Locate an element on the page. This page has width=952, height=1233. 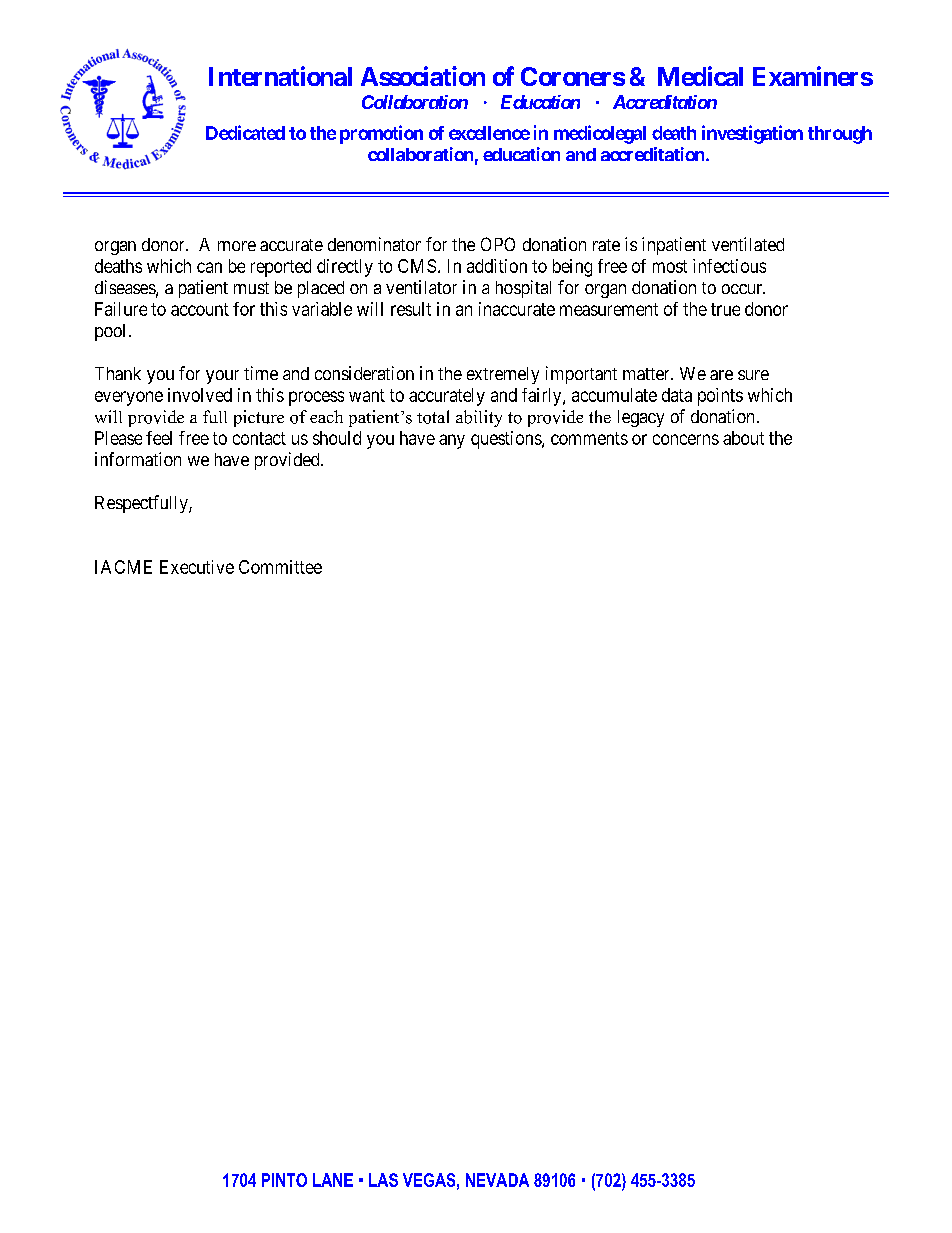
Association is located at coordinates (423, 76).
